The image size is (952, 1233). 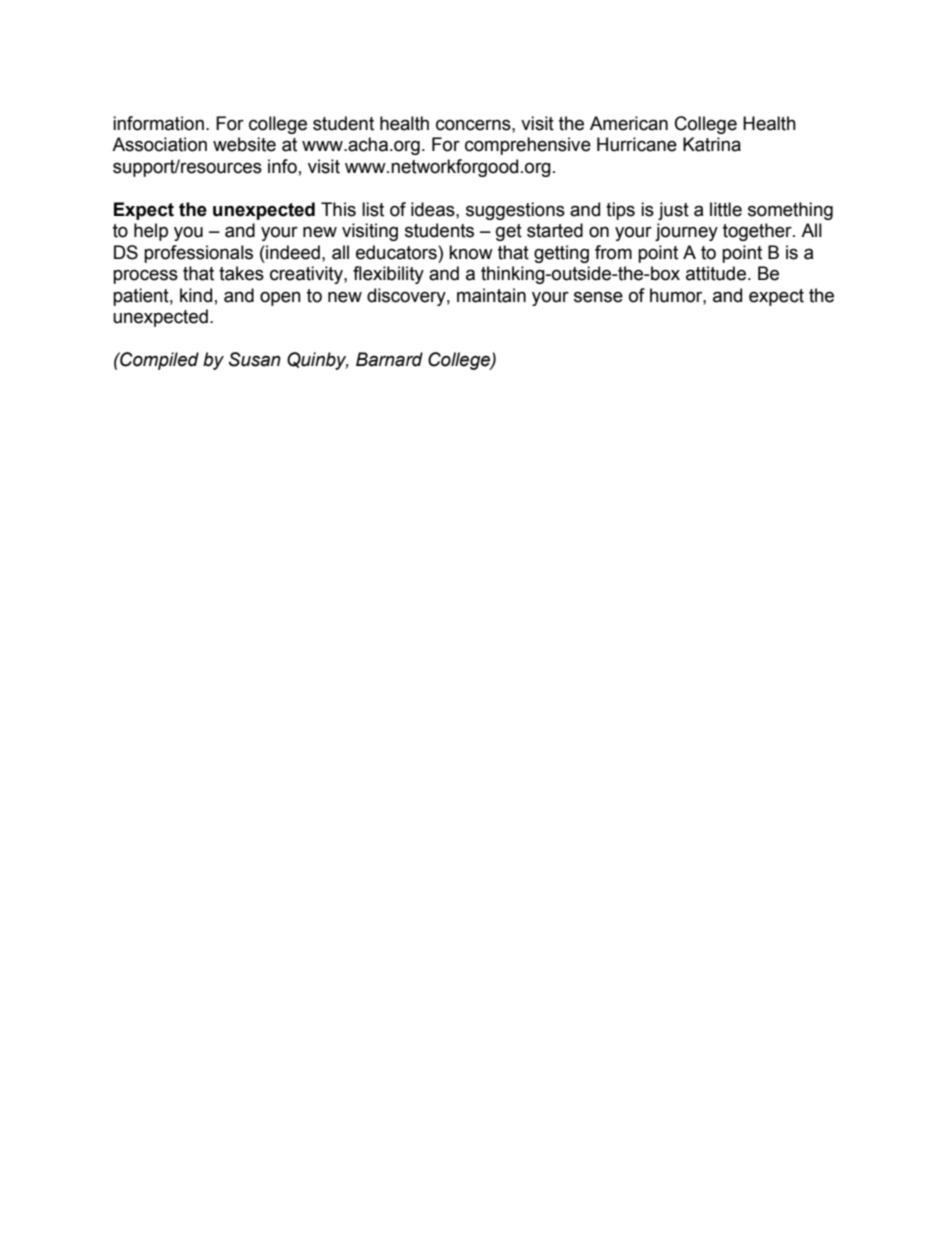 What do you see at coordinates (726, 209) in the page?
I see `little` at bounding box center [726, 209].
